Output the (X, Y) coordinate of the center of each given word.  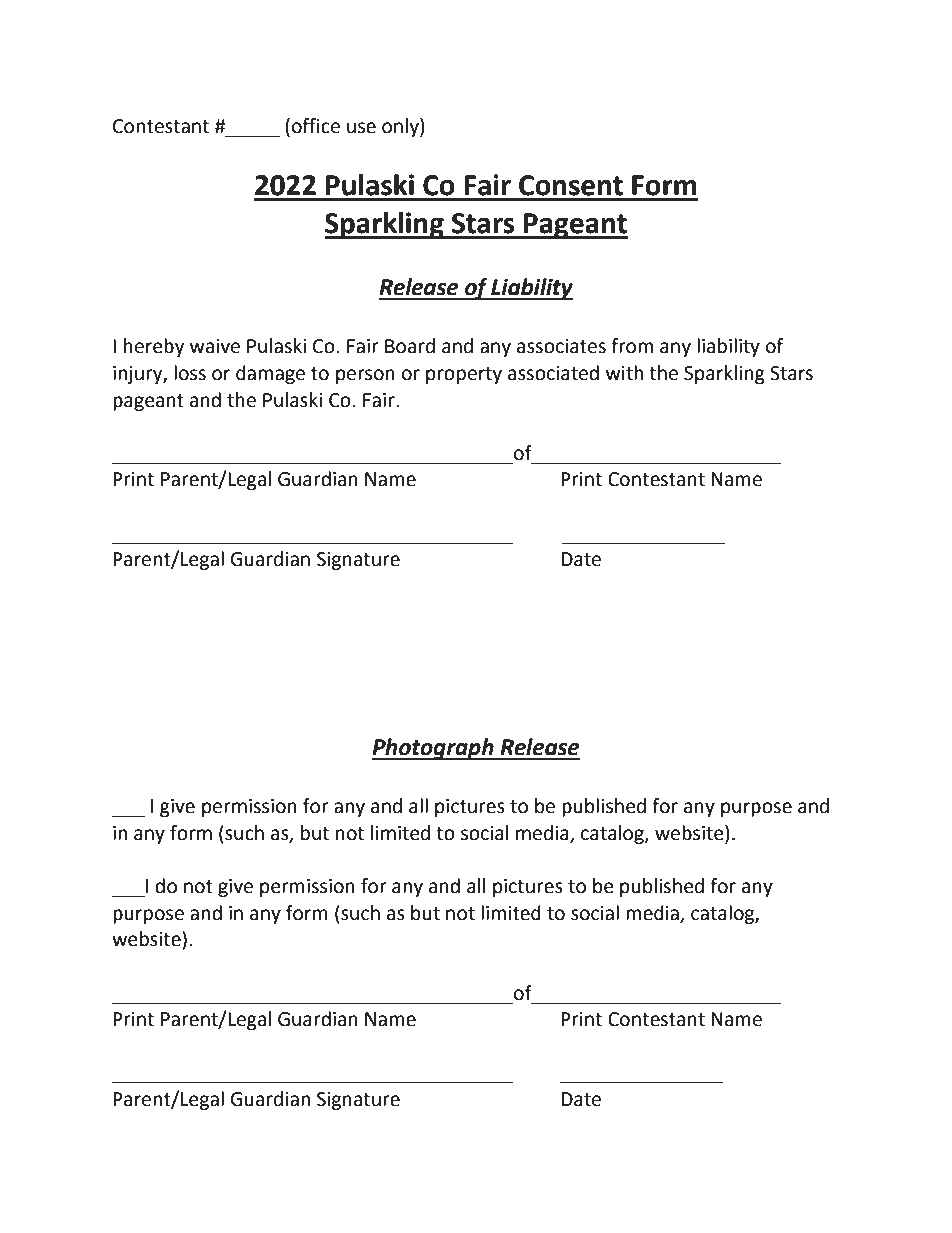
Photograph (434, 749)
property (464, 375)
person (365, 376)
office (316, 126)
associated (553, 373)
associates (561, 346)
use (361, 128)
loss (190, 373)
